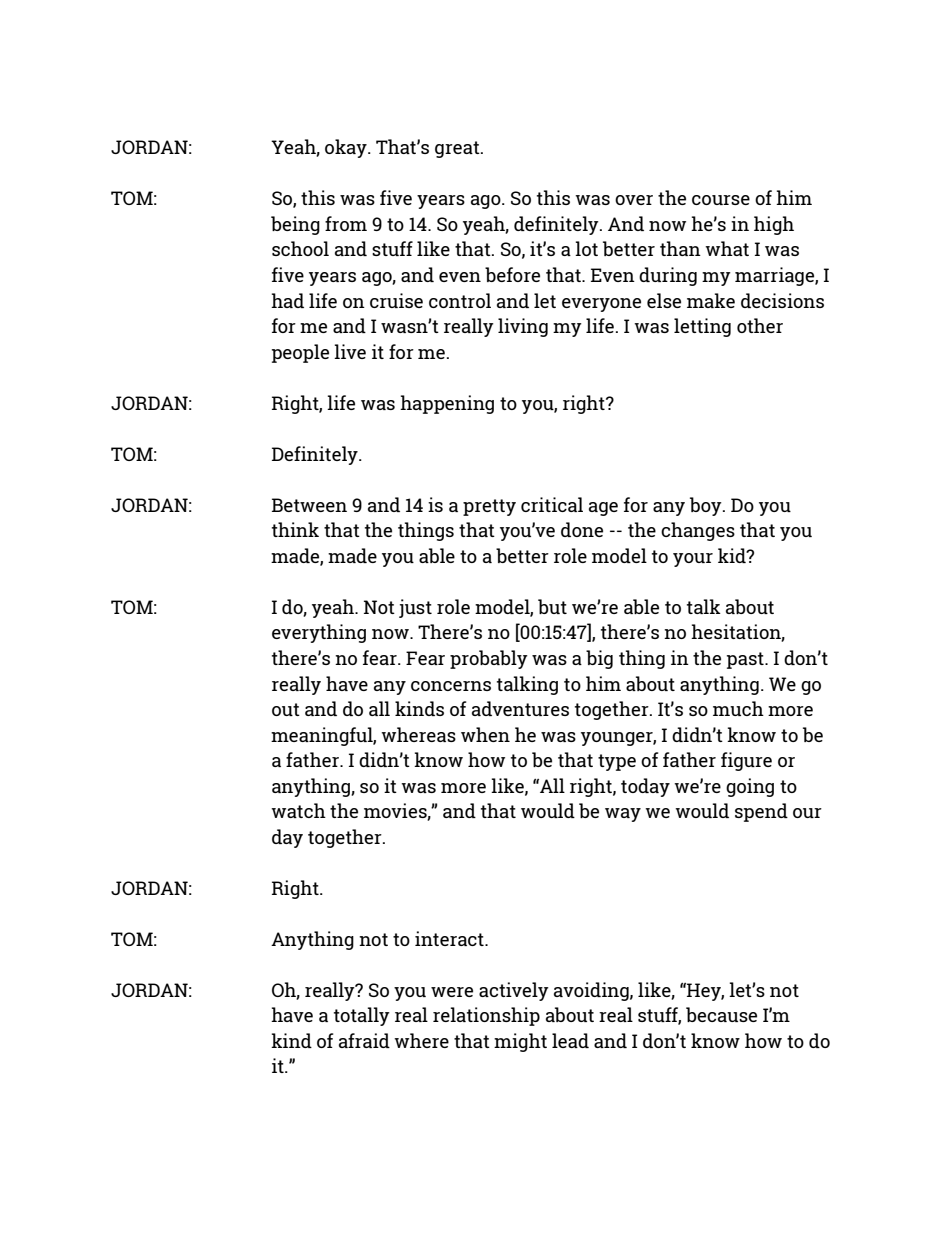 The image size is (952, 1233). What do you see at coordinates (702, 327) in the screenshot?
I see `letting` at bounding box center [702, 327].
